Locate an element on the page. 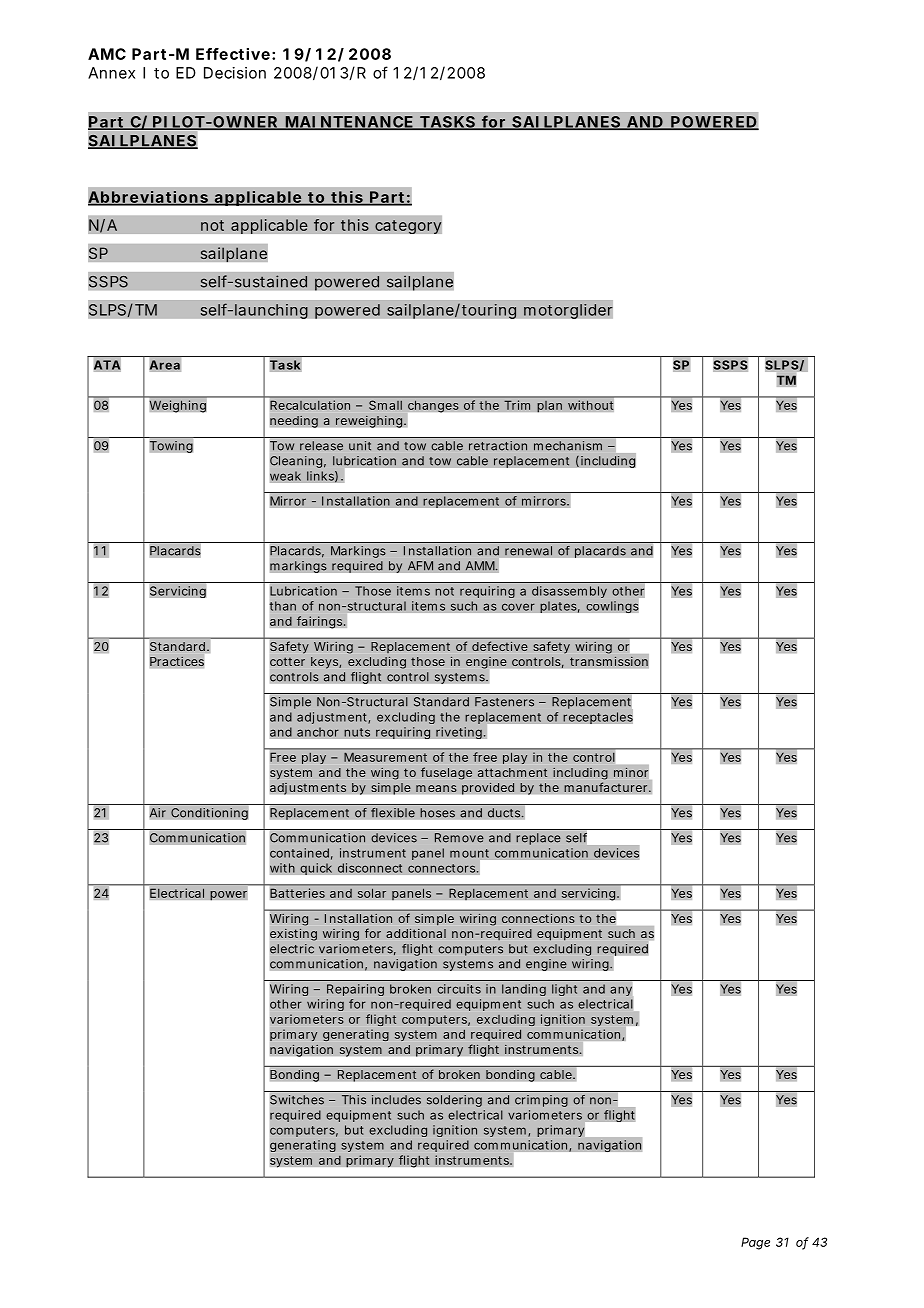  defective is located at coordinates (500, 646).
